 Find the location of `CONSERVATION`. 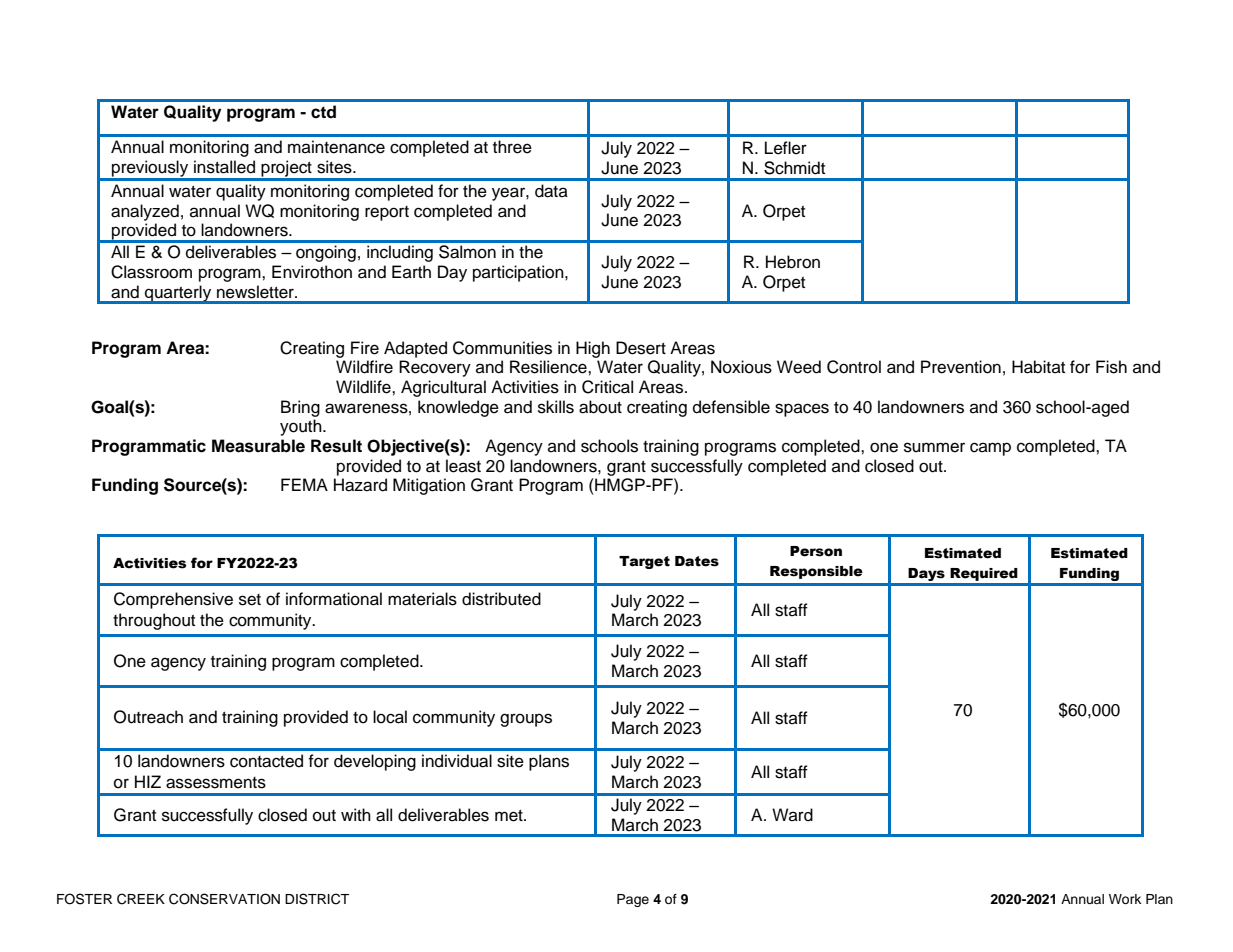

CONSERVATION is located at coordinates (224, 899).
